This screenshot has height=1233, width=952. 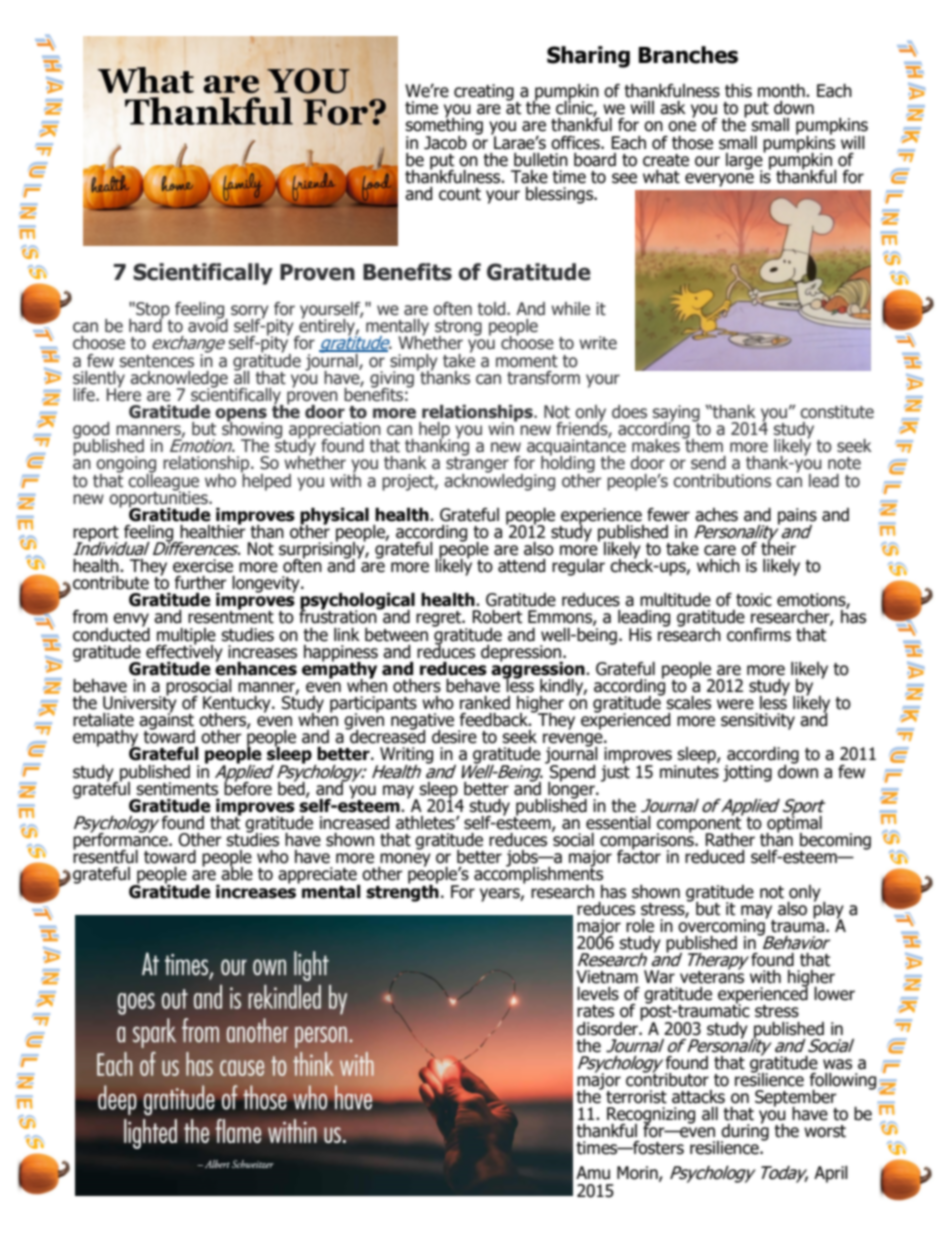 What do you see at coordinates (444, 126) in the screenshot?
I see `something` at bounding box center [444, 126].
